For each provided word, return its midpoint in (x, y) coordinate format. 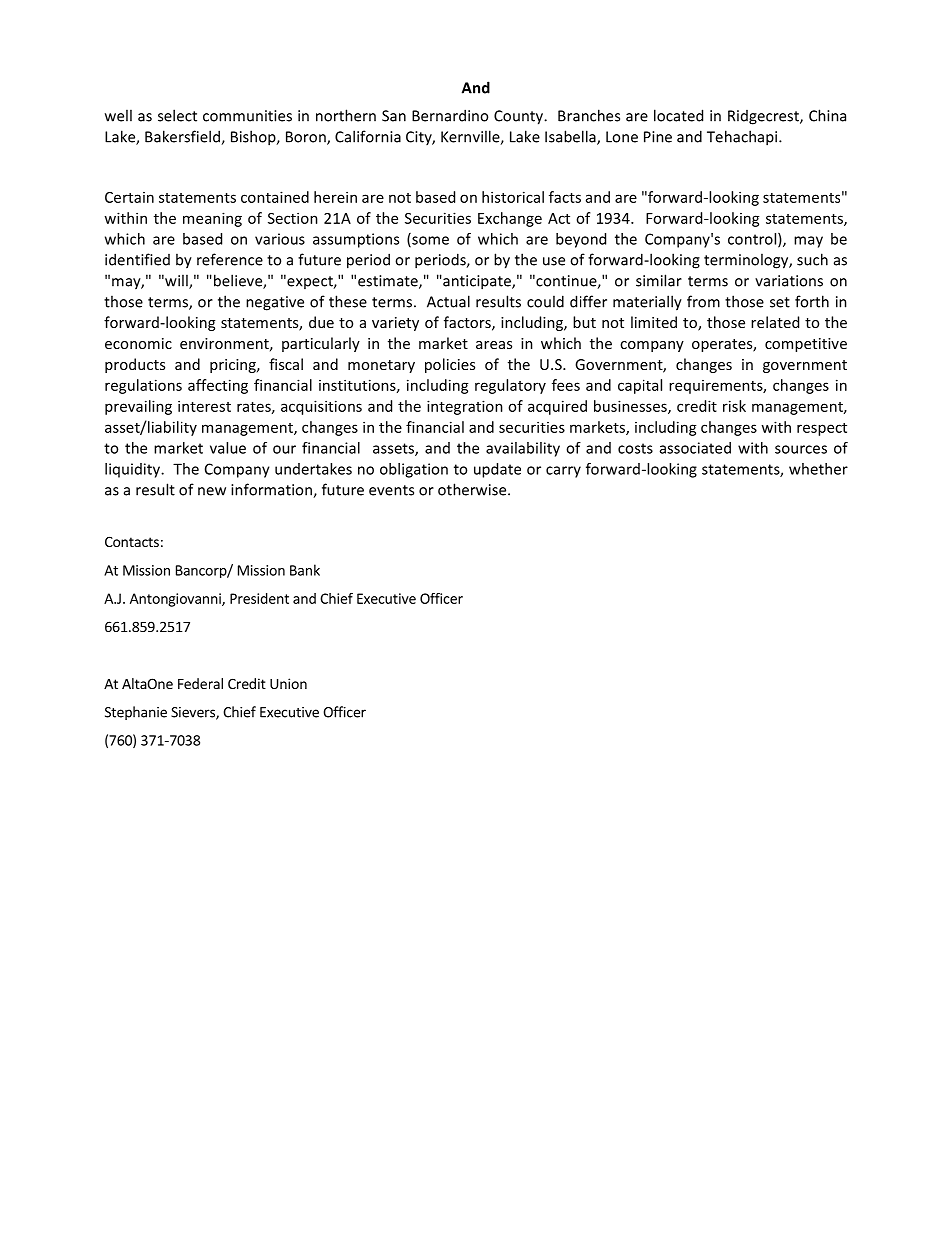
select (177, 115)
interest (204, 406)
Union (288, 683)
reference (230, 259)
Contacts (132, 541)
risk (734, 406)
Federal (200, 683)
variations (789, 281)
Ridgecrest (764, 117)
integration (465, 407)
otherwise (473, 489)
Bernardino (450, 115)
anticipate (477, 282)
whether (818, 469)
